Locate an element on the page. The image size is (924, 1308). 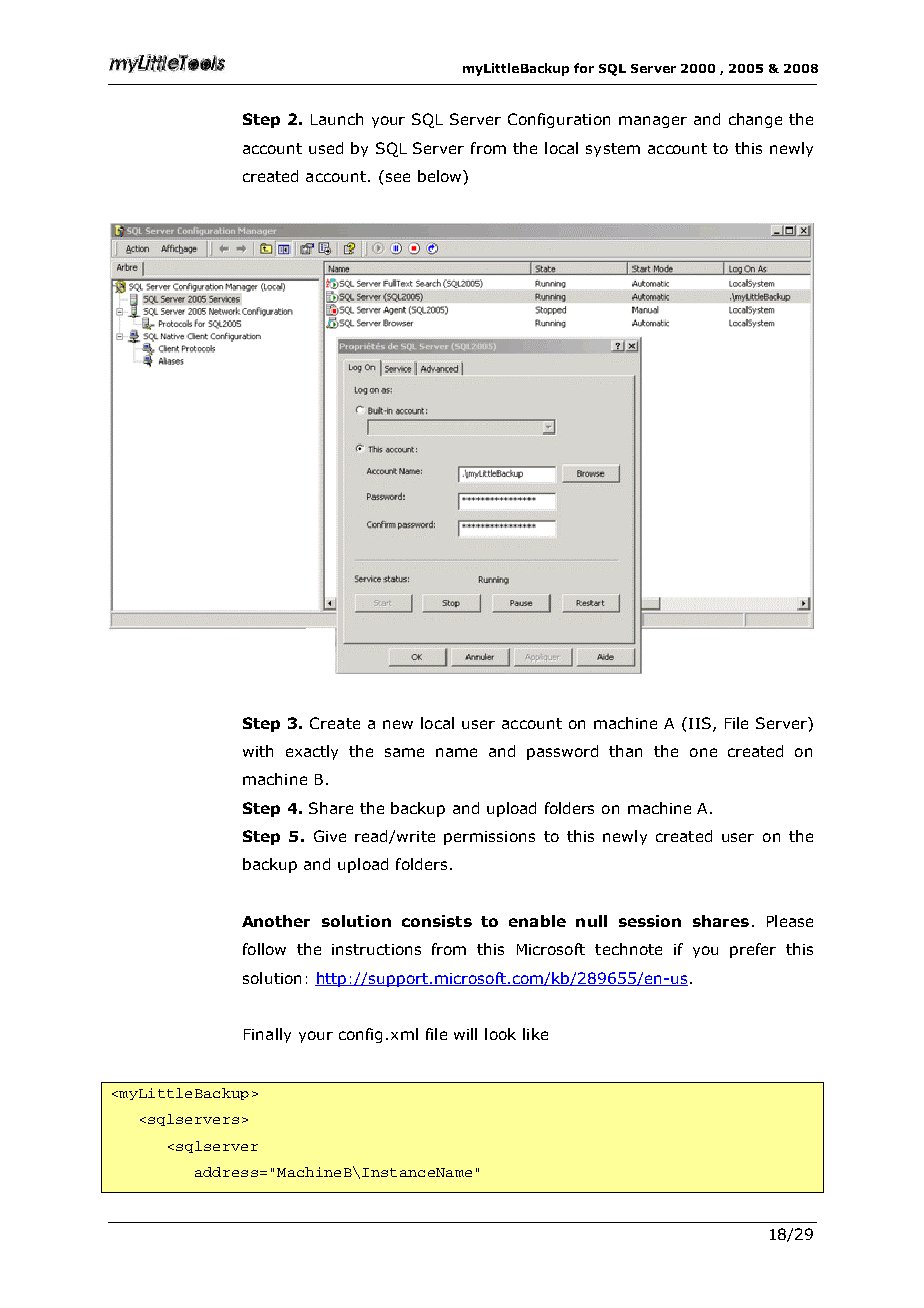
Give is located at coordinates (330, 836).
